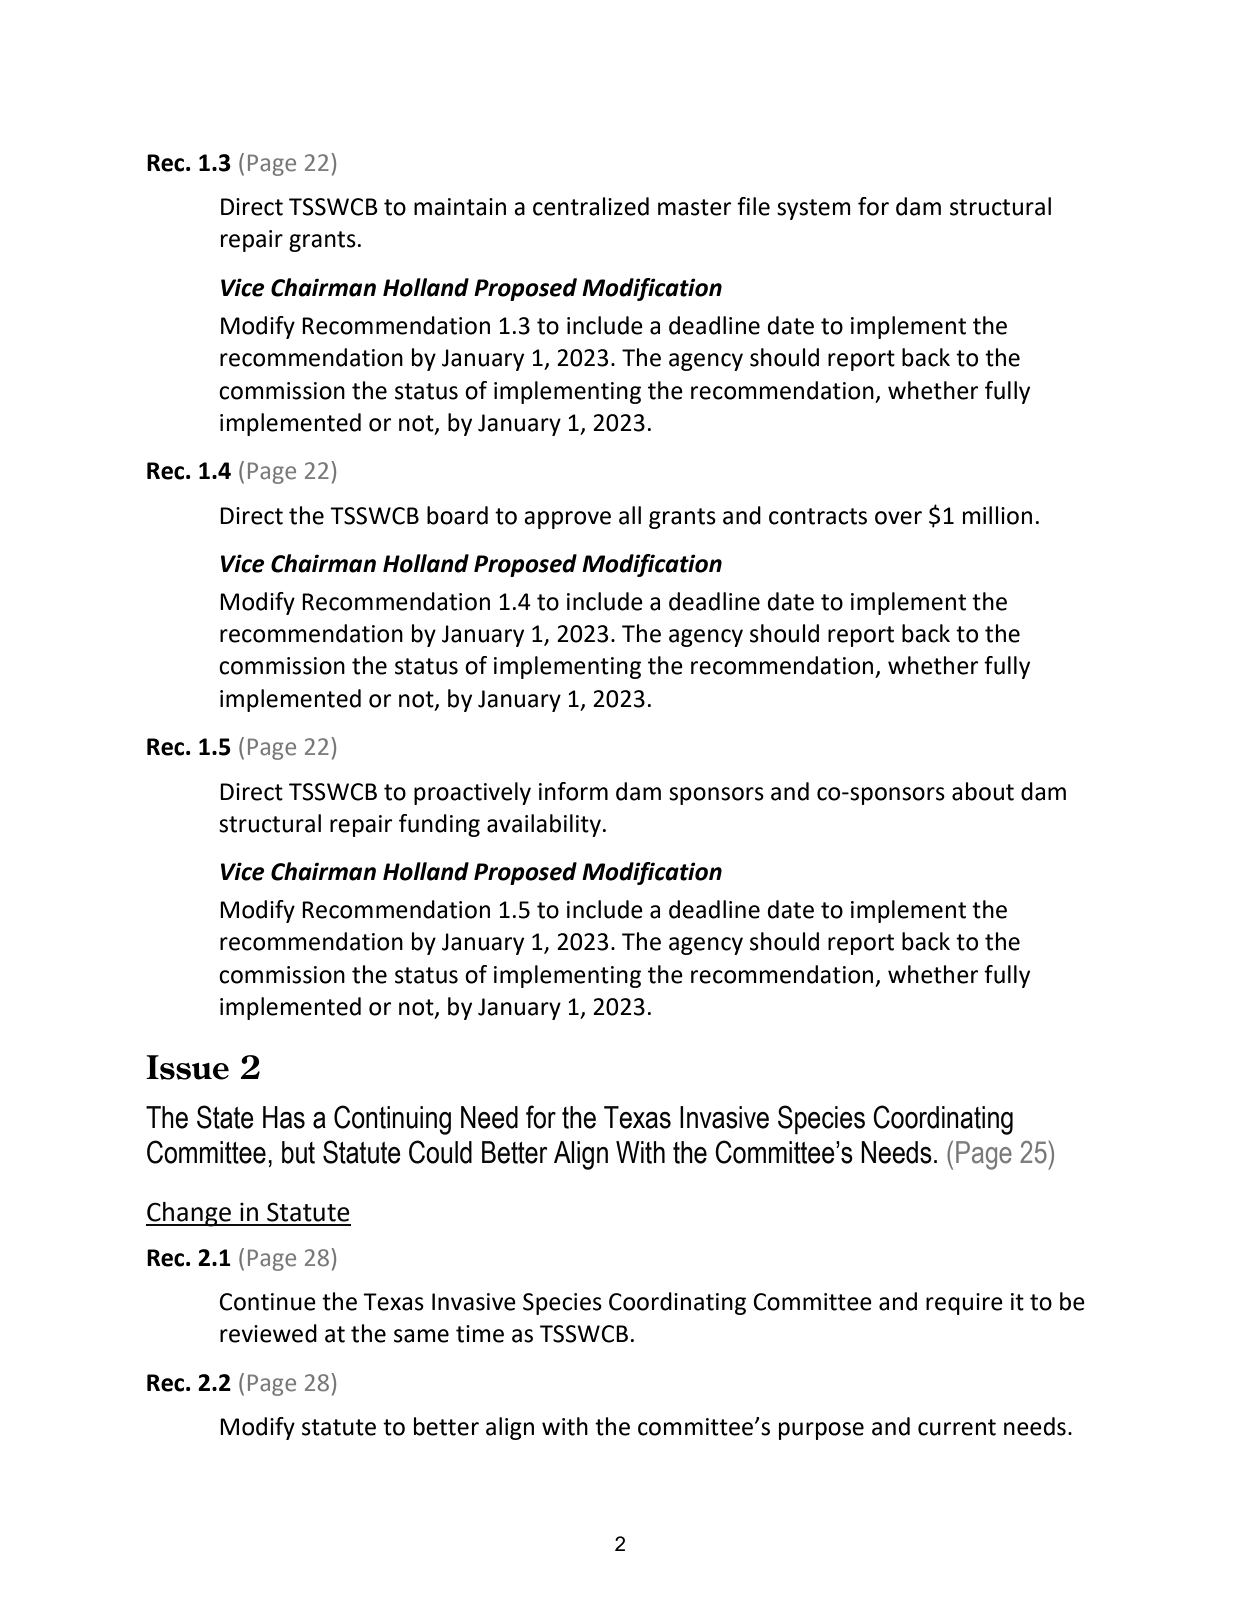  Describe the element at coordinates (567, 520) in the screenshot. I see `approve` at that location.
